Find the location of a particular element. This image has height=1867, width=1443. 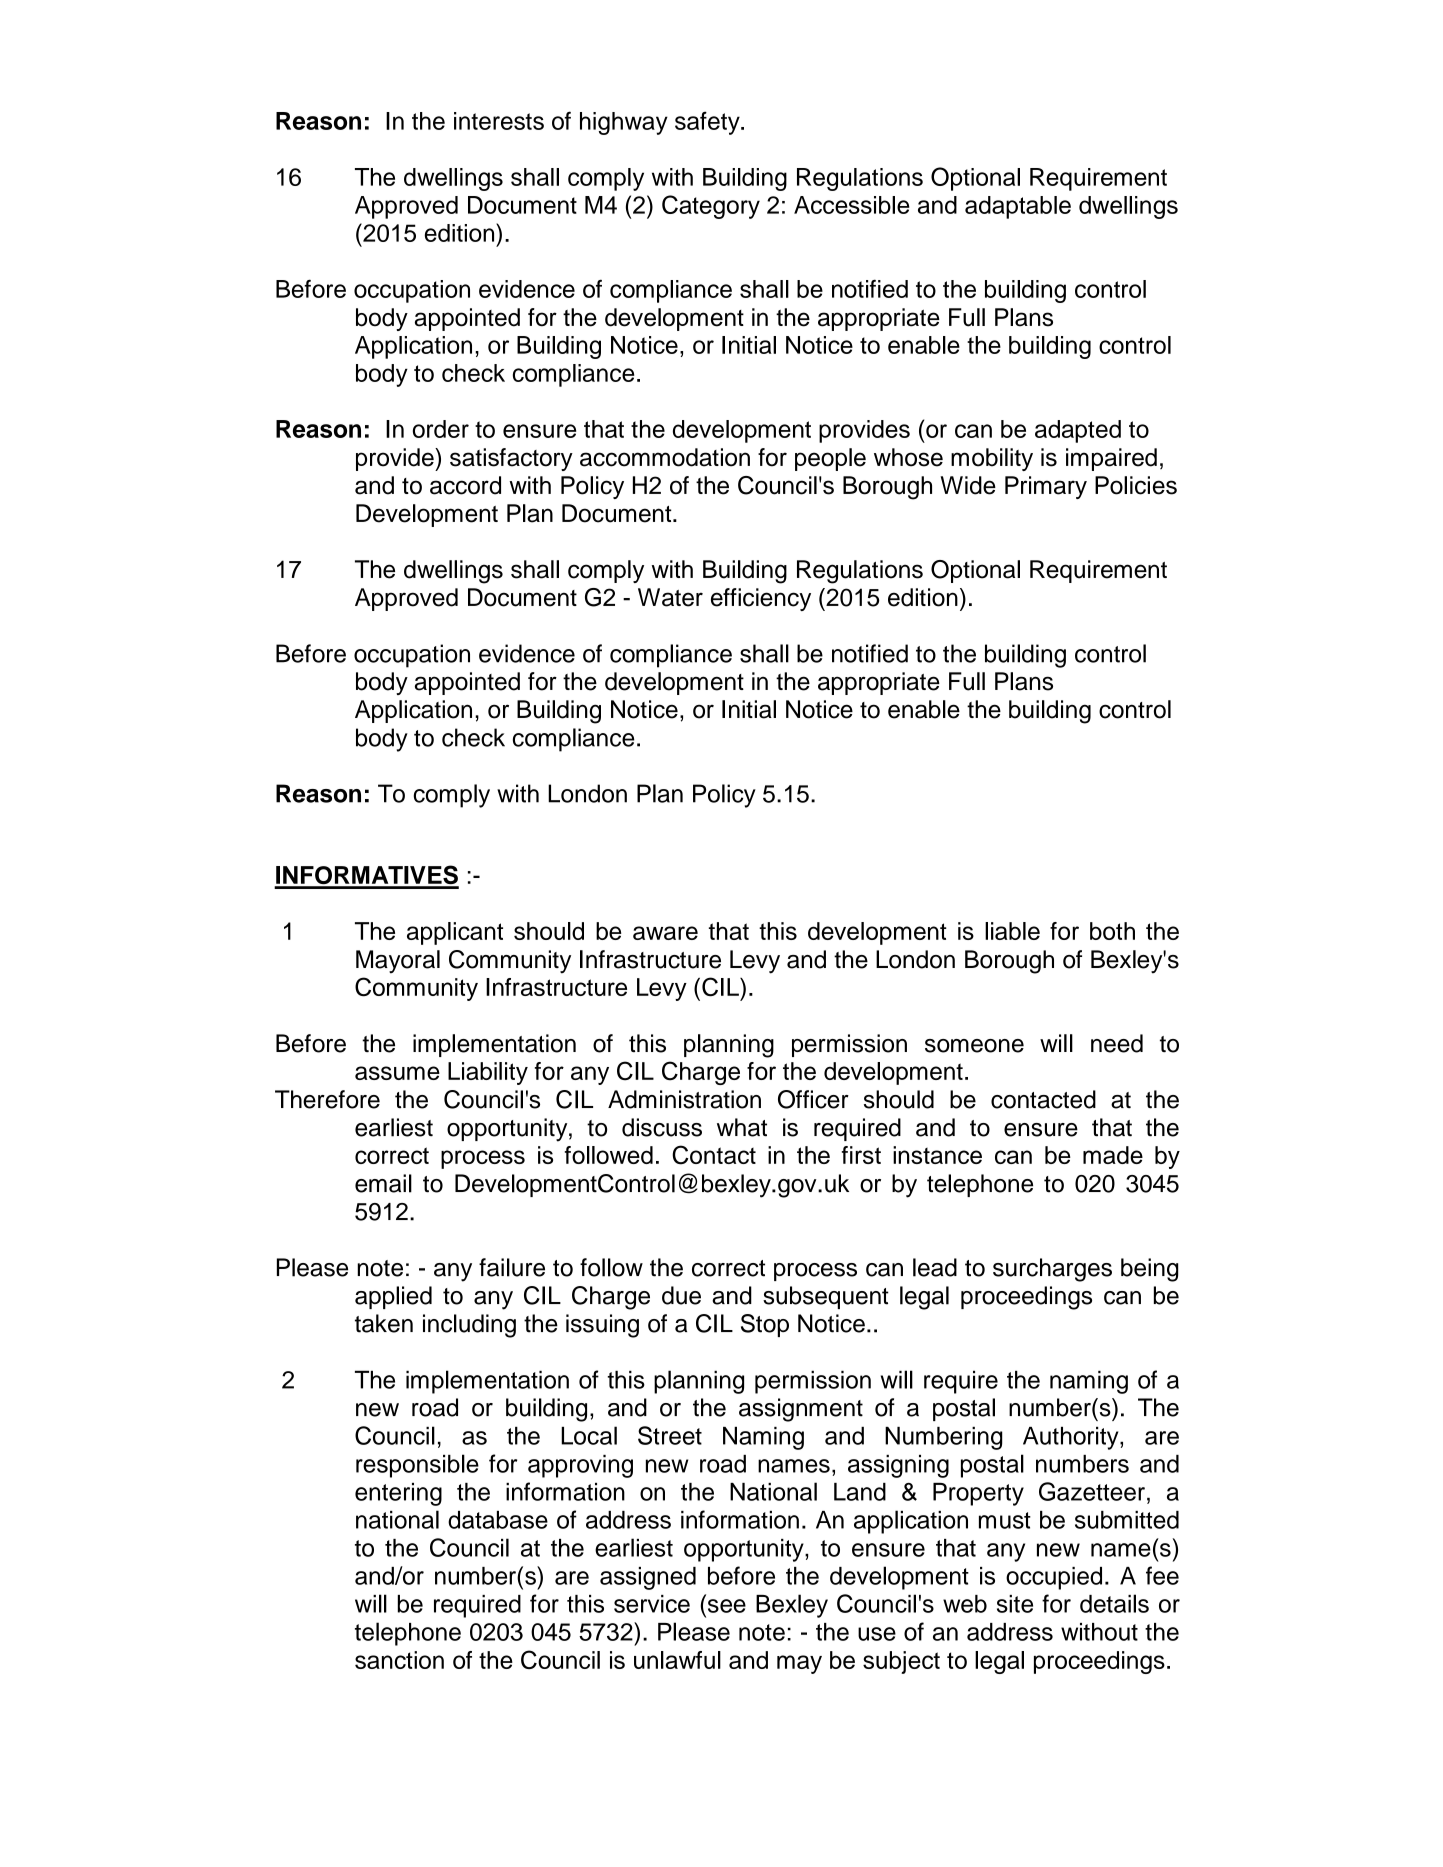

sanction is located at coordinates (399, 1660).
